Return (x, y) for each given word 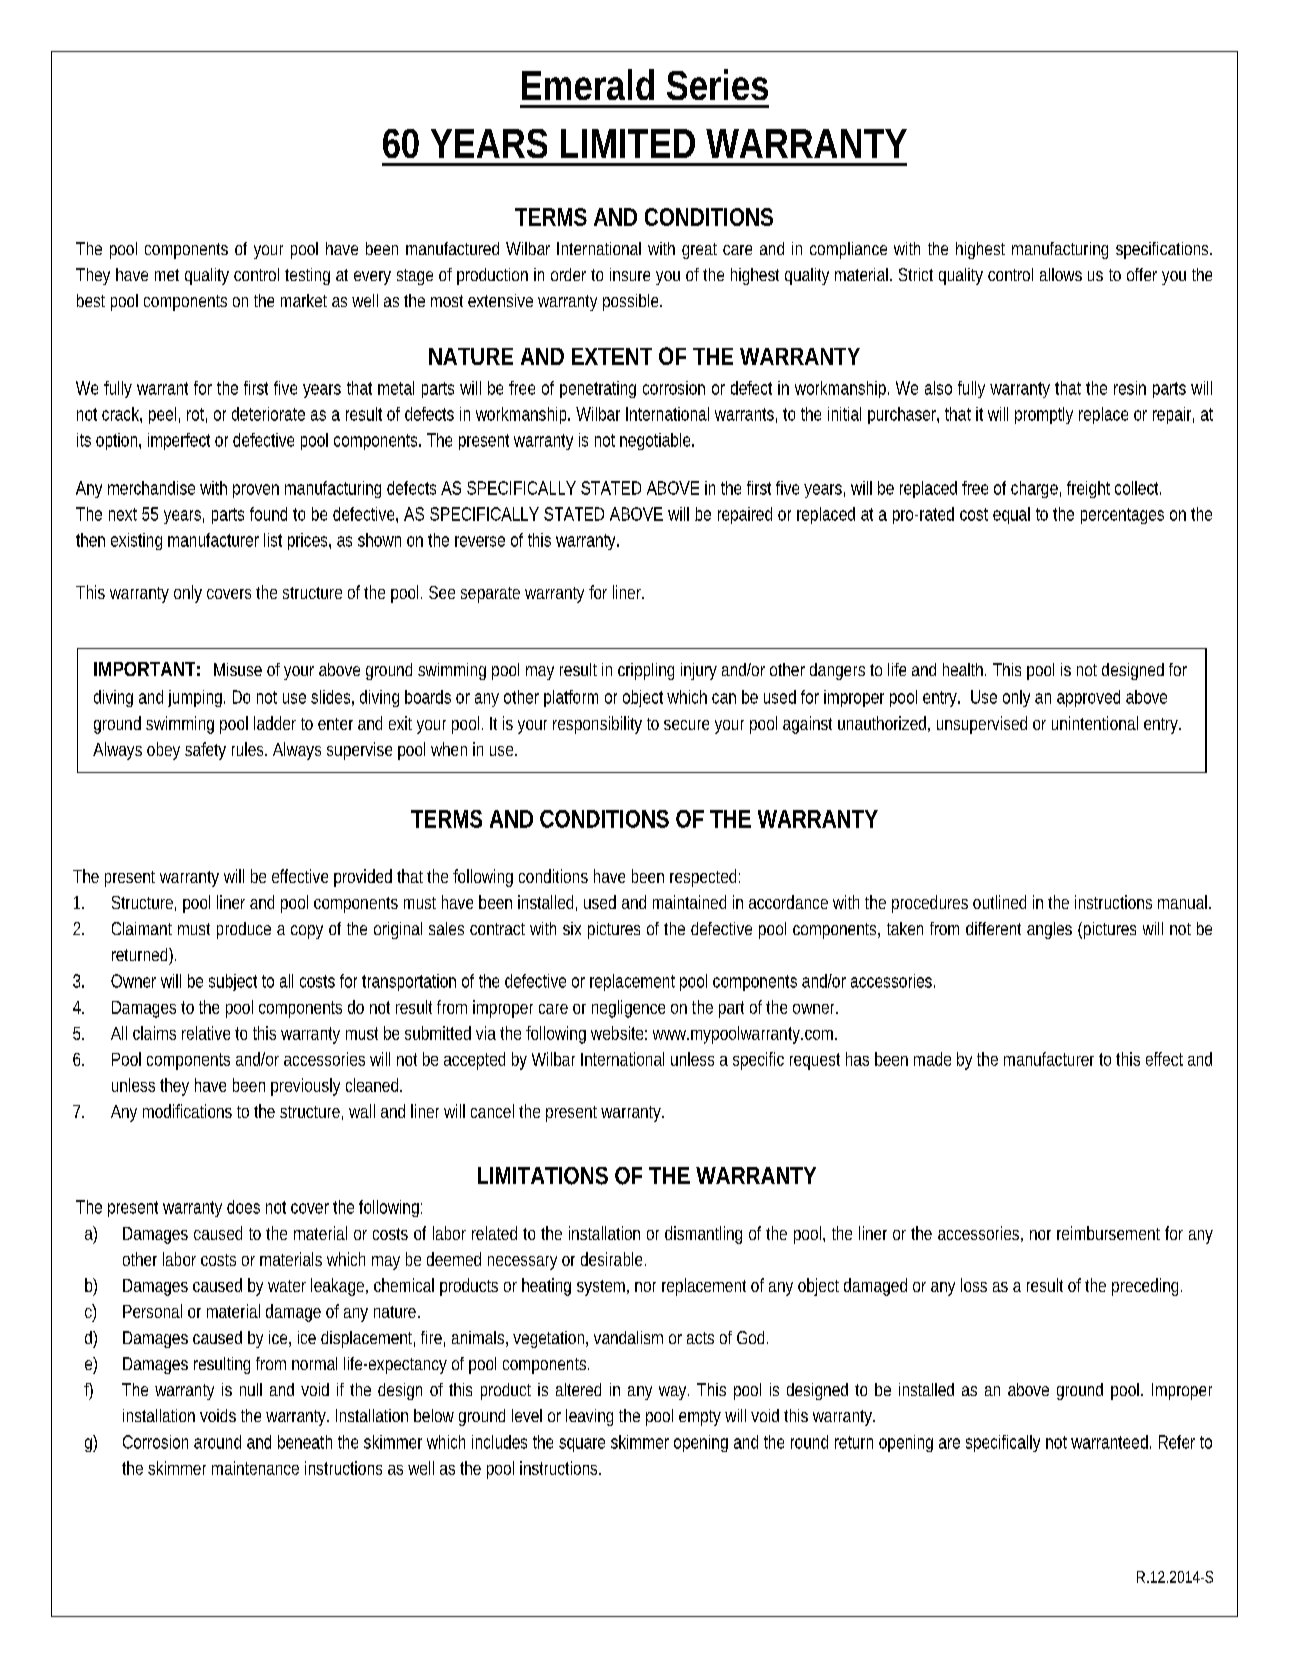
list (273, 540)
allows (1061, 274)
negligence (628, 1009)
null (251, 1389)
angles (1049, 930)
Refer (1177, 1442)
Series (717, 84)
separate (490, 595)
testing (307, 276)
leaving (589, 1417)
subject (233, 982)
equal (1011, 515)
